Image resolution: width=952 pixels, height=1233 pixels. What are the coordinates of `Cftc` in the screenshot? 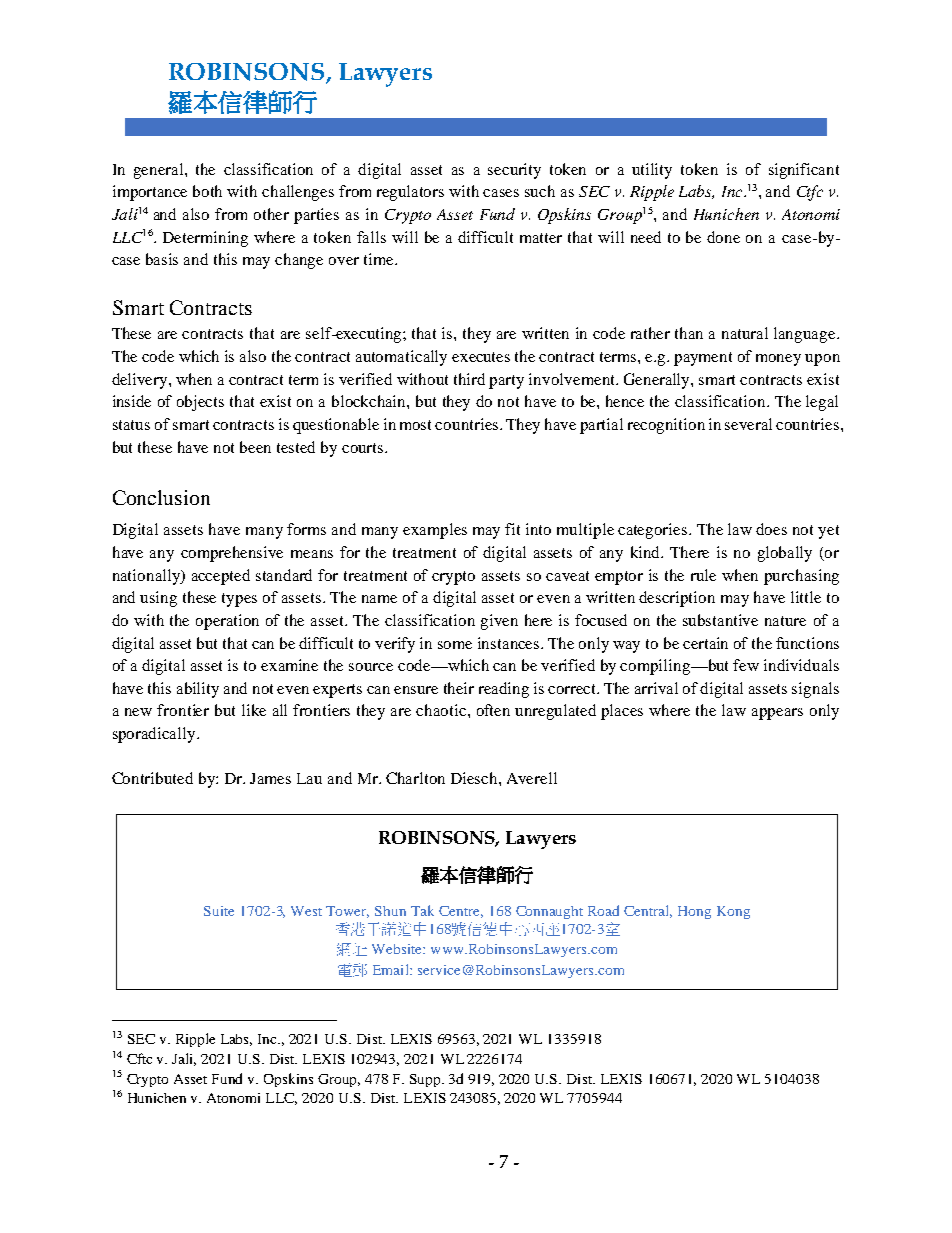 It's located at (139, 1058).
